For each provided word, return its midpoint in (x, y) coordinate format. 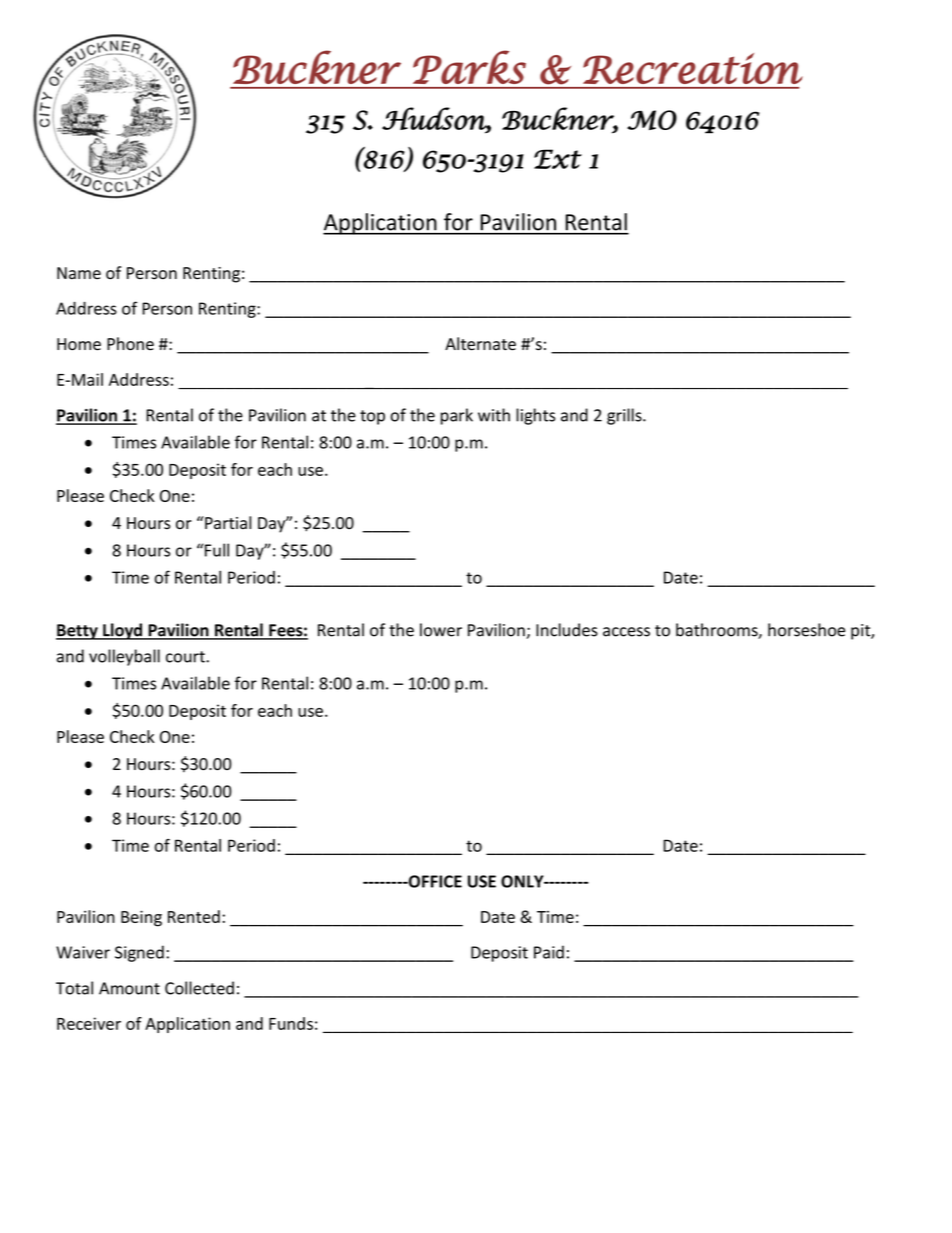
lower (441, 630)
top (372, 417)
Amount (129, 988)
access (626, 632)
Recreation (693, 68)
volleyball (124, 657)
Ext (558, 159)
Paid (549, 952)
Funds (291, 1023)
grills (625, 416)
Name (79, 273)
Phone (130, 344)
